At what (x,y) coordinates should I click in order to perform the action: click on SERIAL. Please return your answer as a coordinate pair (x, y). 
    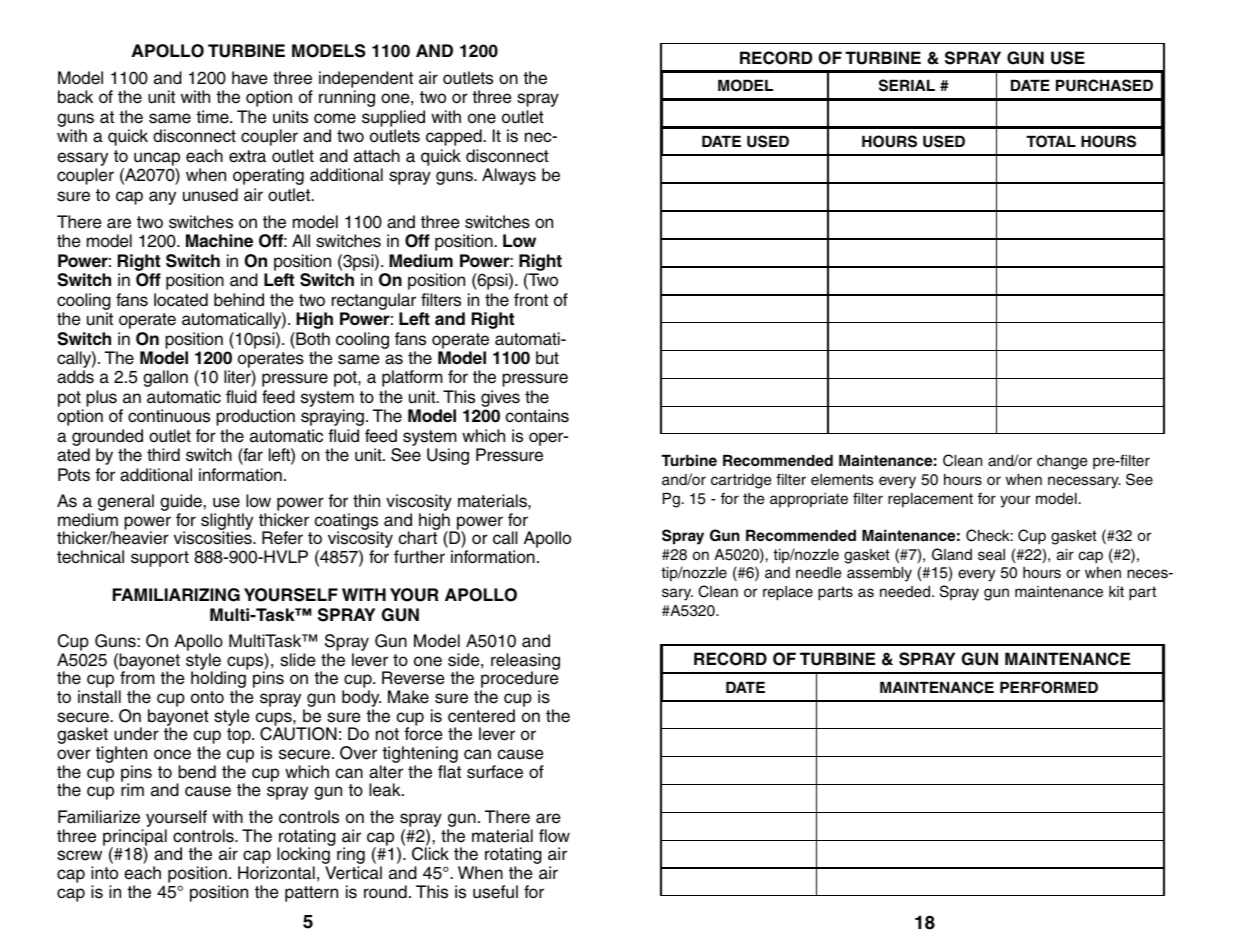
    Looking at the image, I should click on (907, 85).
